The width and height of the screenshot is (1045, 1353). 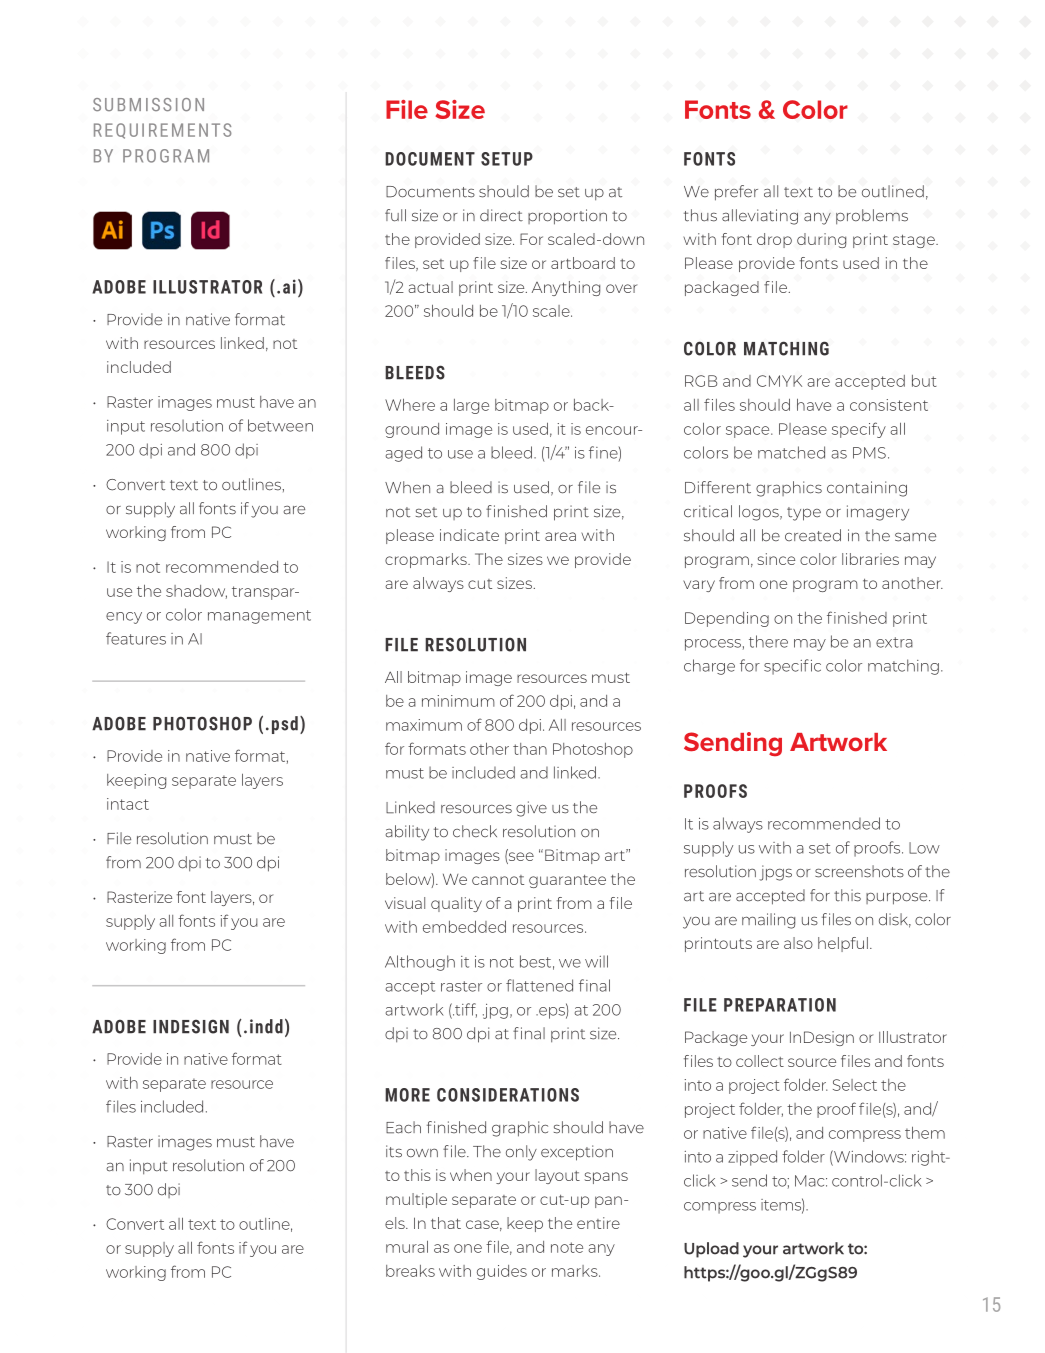 What do you see at coordinates (407, 1247) in the screenshot?
I see `mural` at bounding box center [407, 1247].
